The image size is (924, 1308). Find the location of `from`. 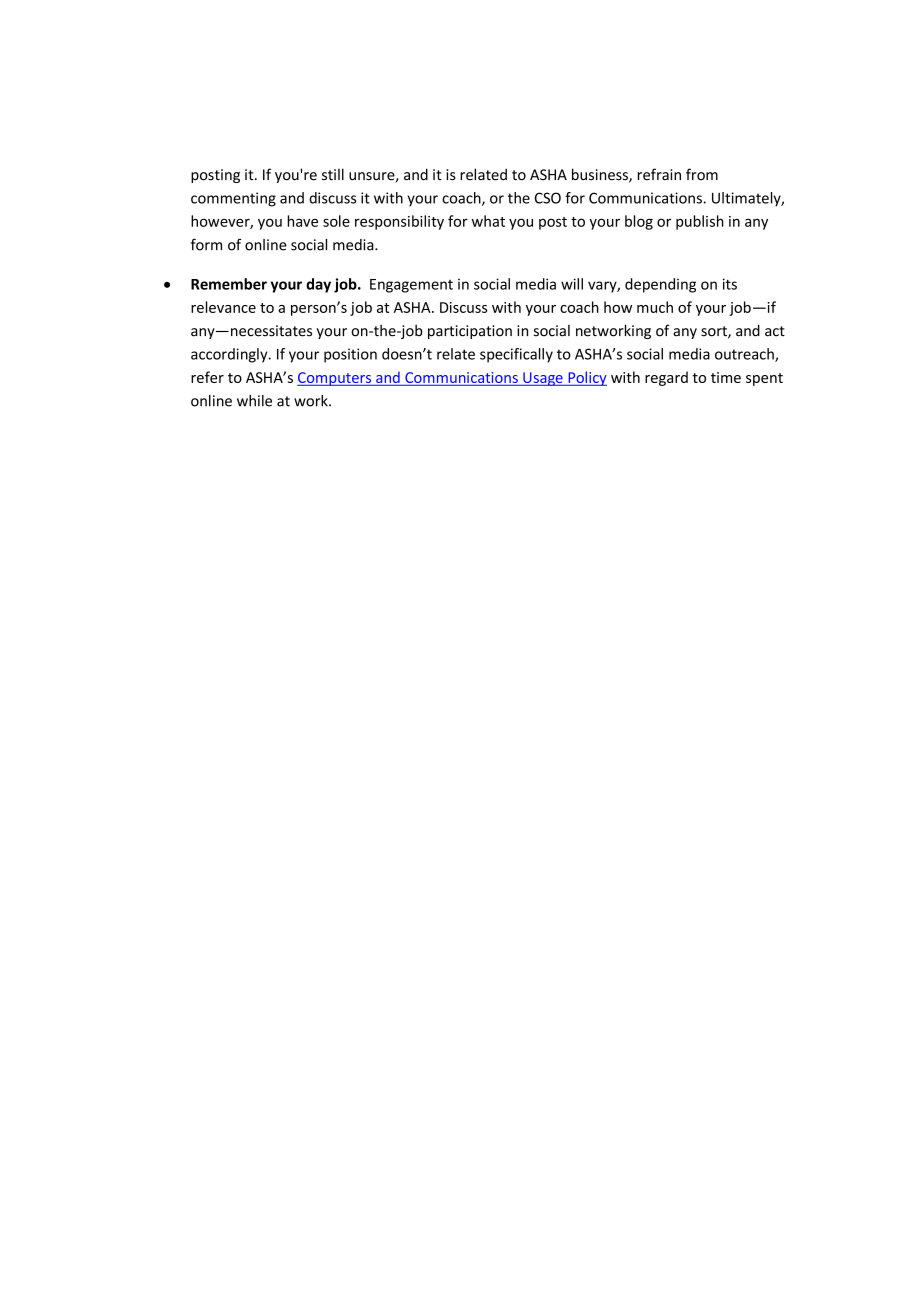

from is located at coordinates (702, 174).
